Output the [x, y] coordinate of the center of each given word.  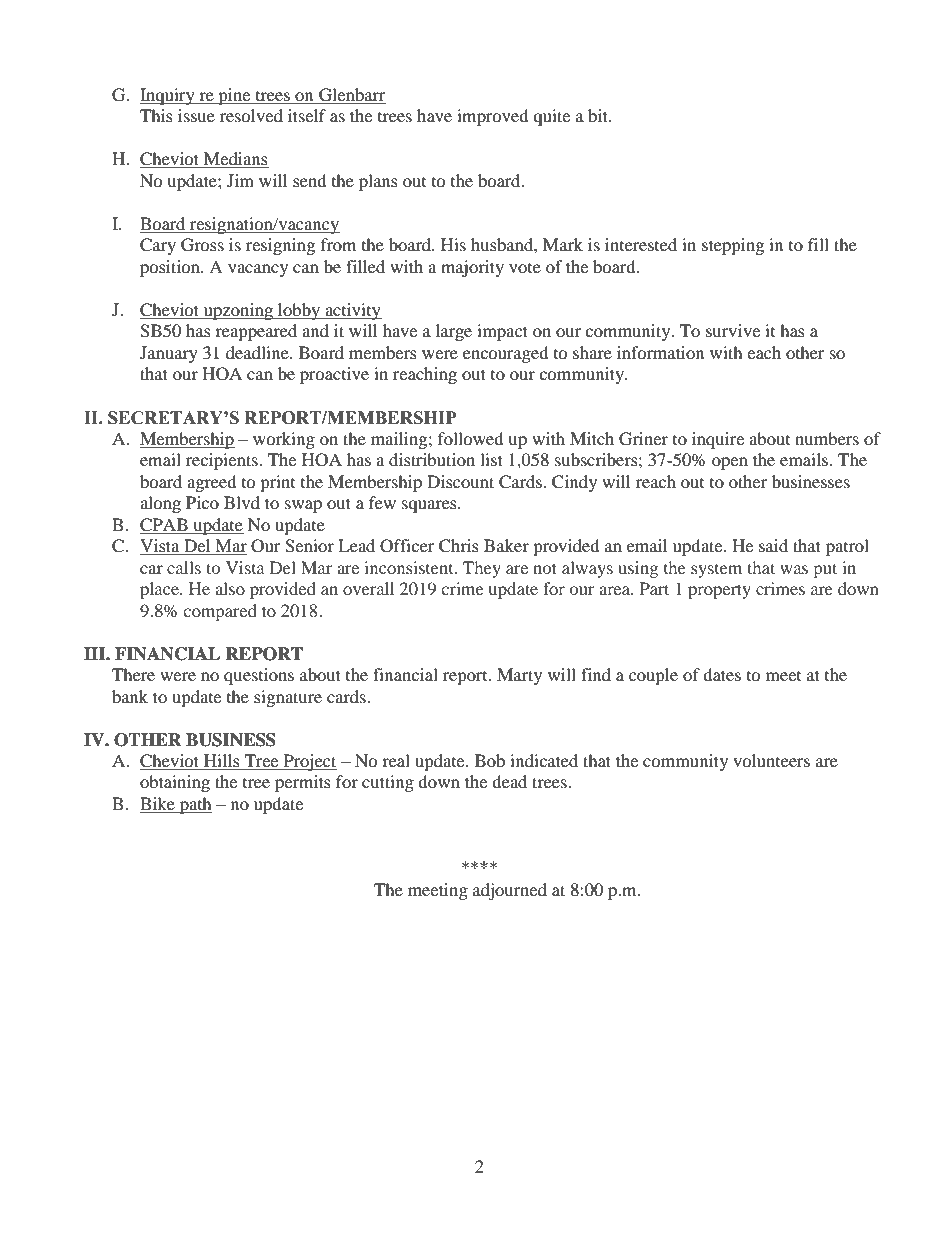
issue [196, 115]
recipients [223, 461]
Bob [490, 760]
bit [599, 115]
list [491, 459]
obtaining [175, 783]
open [730, 463]
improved [493, 117]
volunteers [771, 760]
